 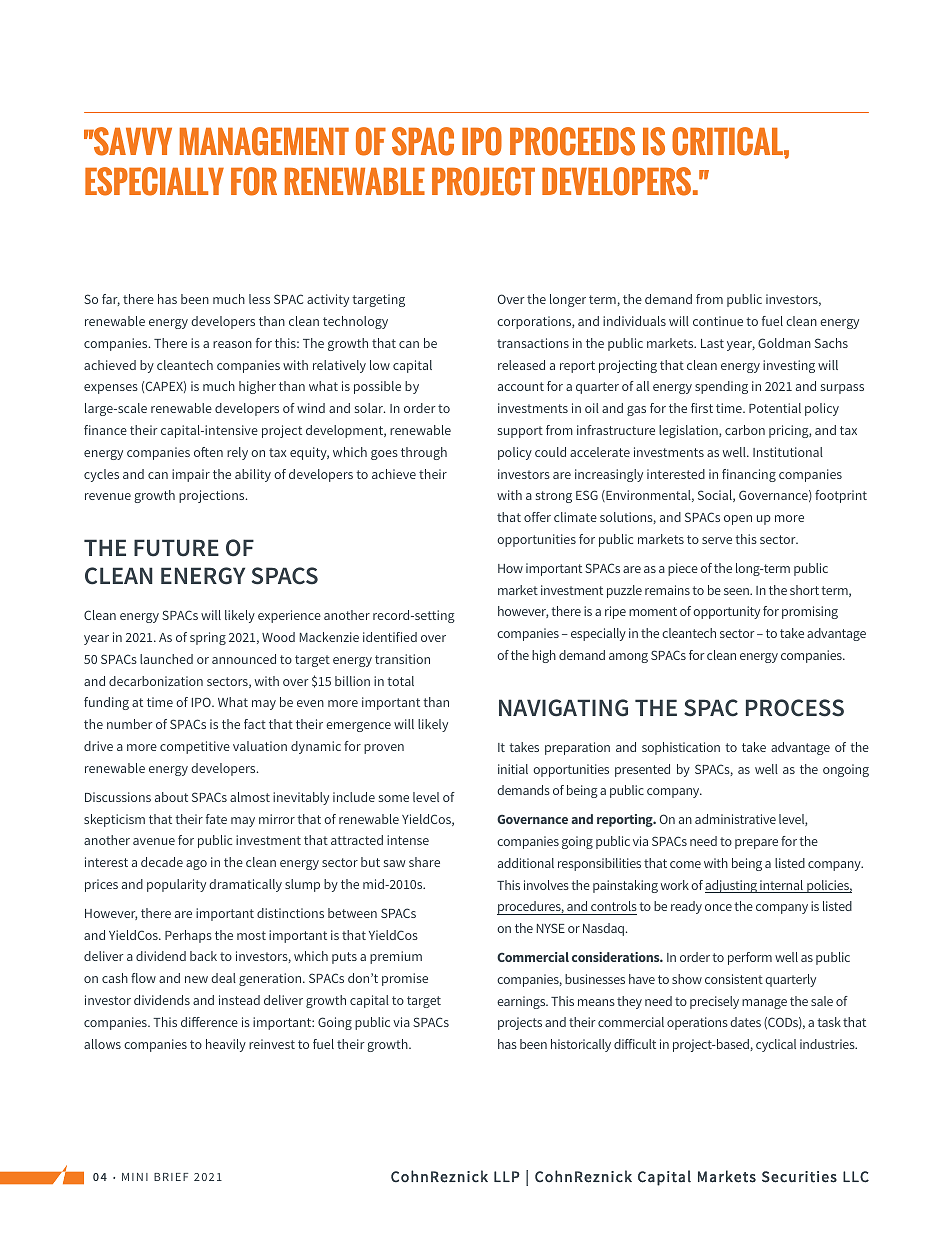 What do you see at coordinates (259, 299) in the screenshot?
I see `less` at bounding box center [259, 299].
